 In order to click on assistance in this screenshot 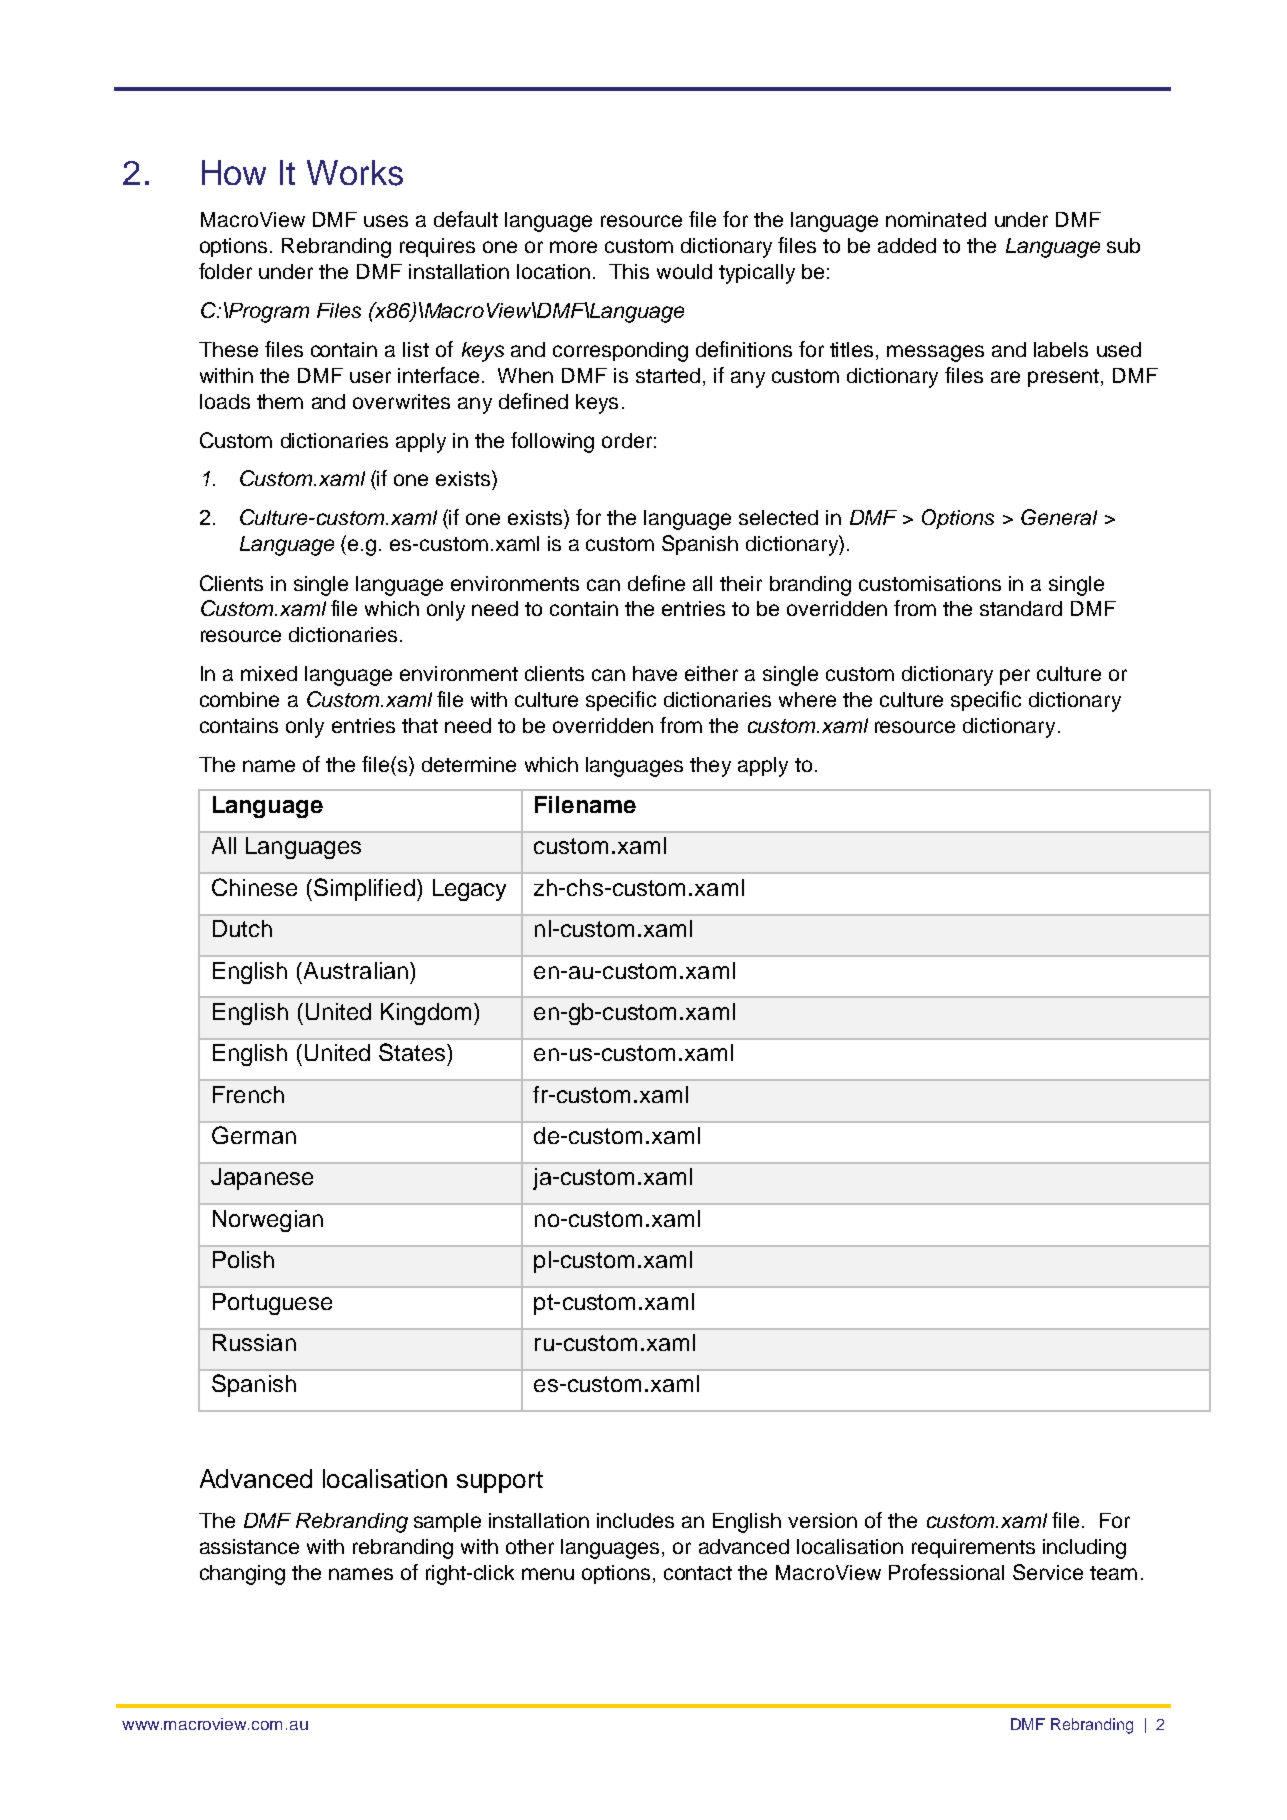, I will do `click(249, 1546)`.
